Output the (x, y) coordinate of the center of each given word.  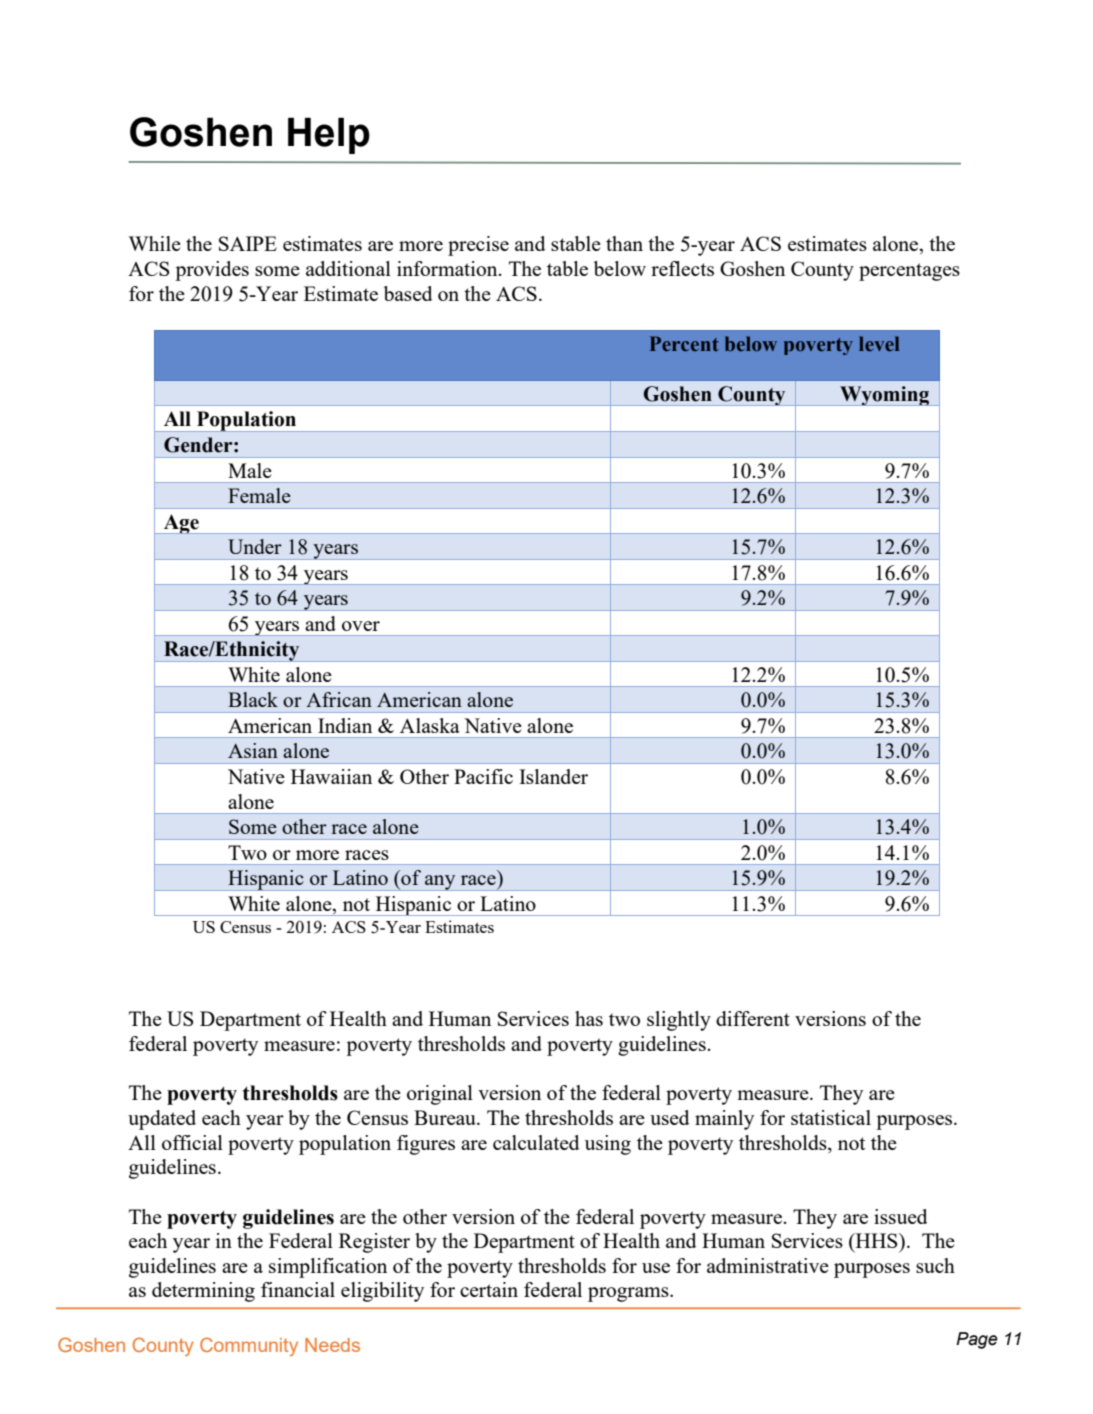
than (624, 243)
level (879, 343)
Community (249, 1346)
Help (329, 135)
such (935, 1265)
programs (629, 1294)
